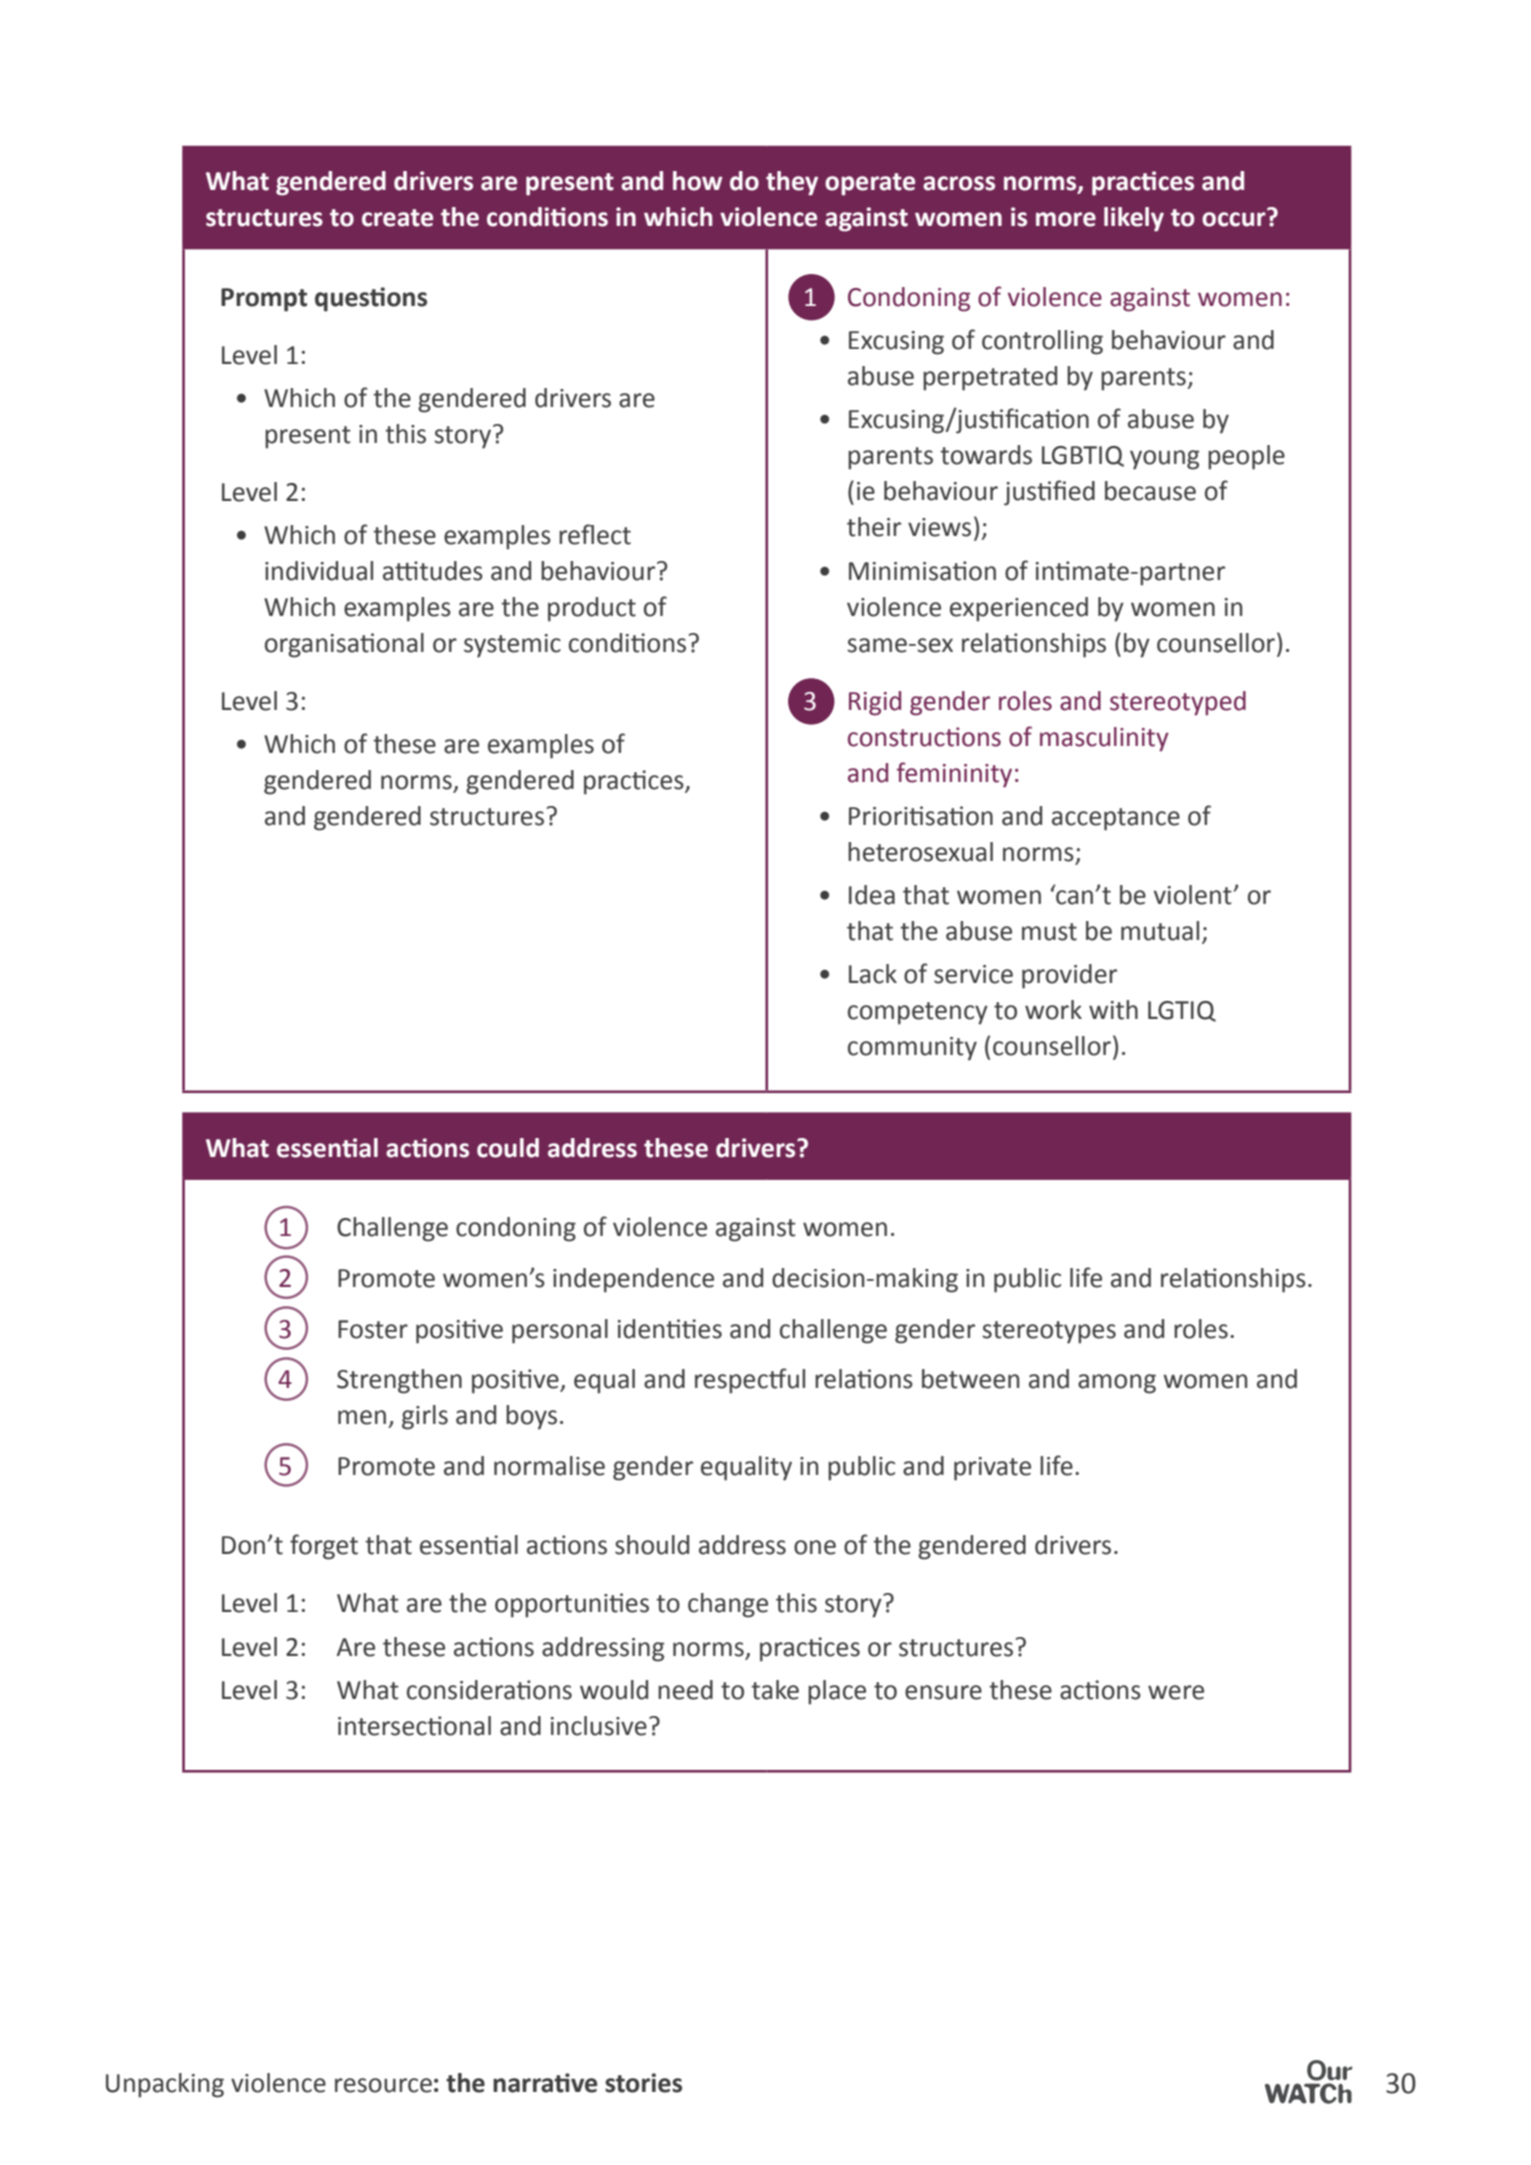 The image size is (1531, 2165). Describe the element at coordinates (643, 2083) in the page. I see `stories` at that location.
